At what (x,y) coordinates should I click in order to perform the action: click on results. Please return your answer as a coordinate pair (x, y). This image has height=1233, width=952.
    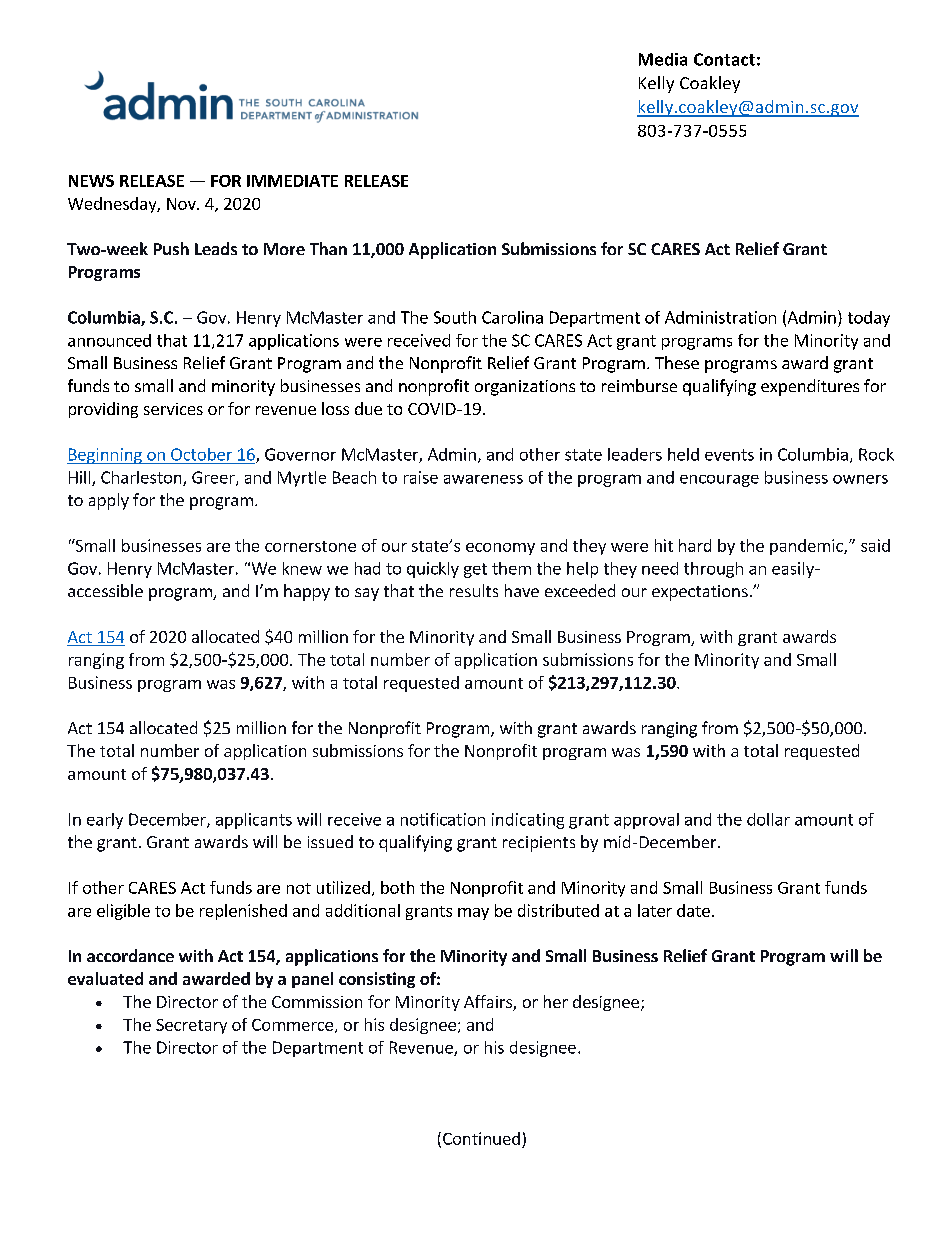
    Looking at the image, I should click on (474, 590).
